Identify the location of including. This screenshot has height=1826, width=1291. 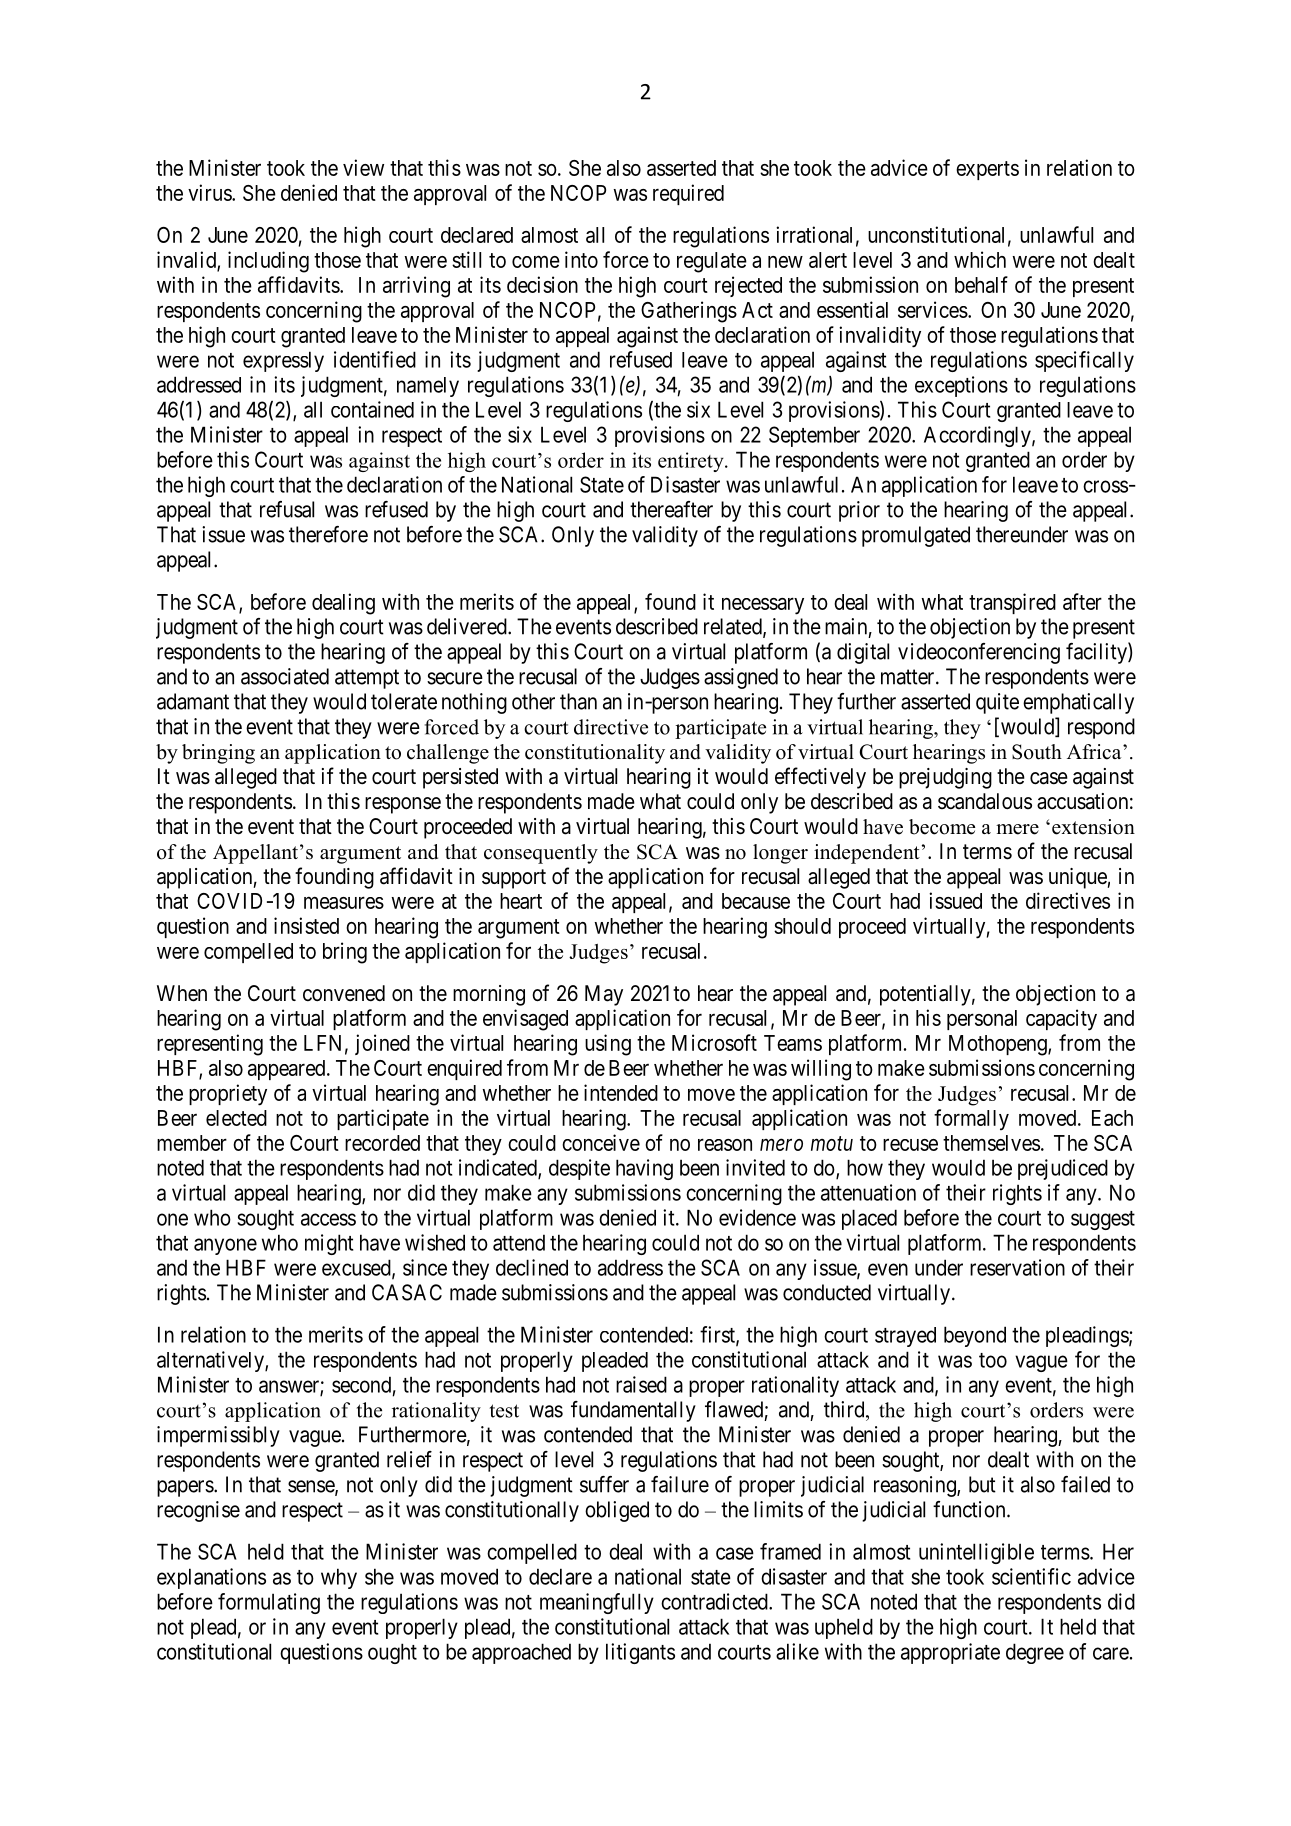
(268, 262).
